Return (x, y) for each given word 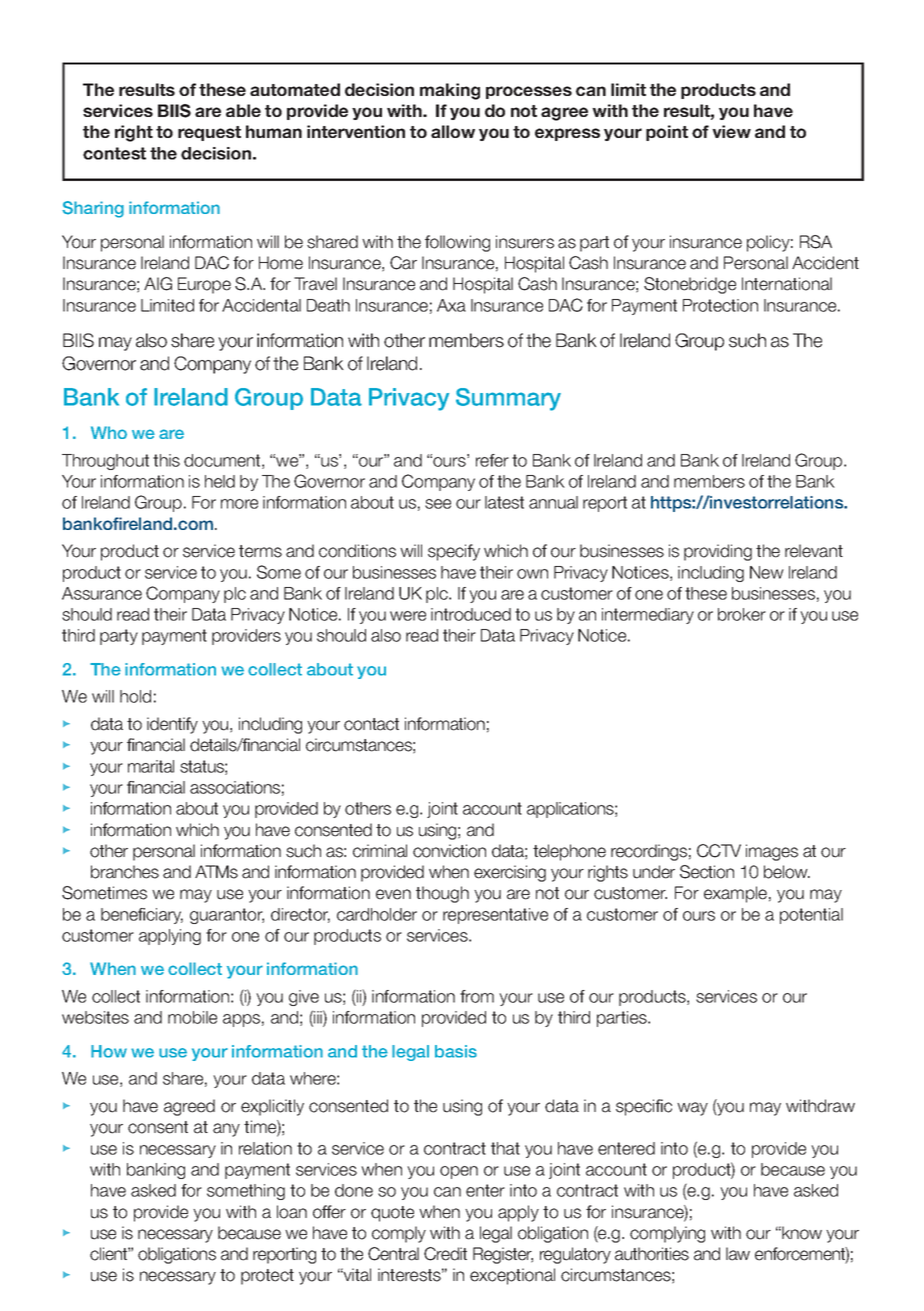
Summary (508, 399)
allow (453, 131)
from (477, 996)
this (166, 460)
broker (742, 614)
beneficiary (142, 916)
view (731, 131)
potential (811, 916)
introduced (471, 614)
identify (172, 725)
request (209, 133)
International (787, 284)
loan (292, 1212)
